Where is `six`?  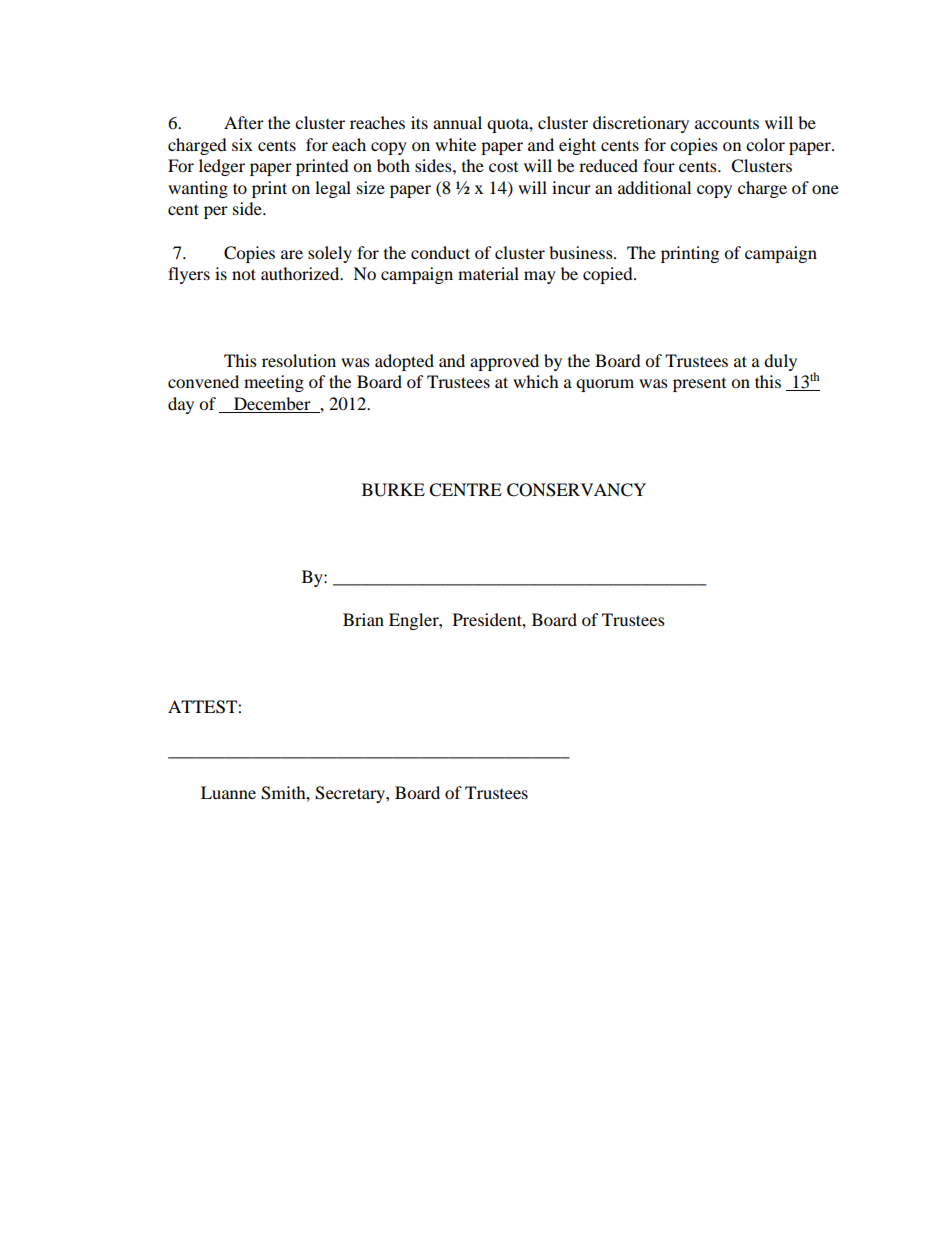
six is located at coordinates (242, 144).
